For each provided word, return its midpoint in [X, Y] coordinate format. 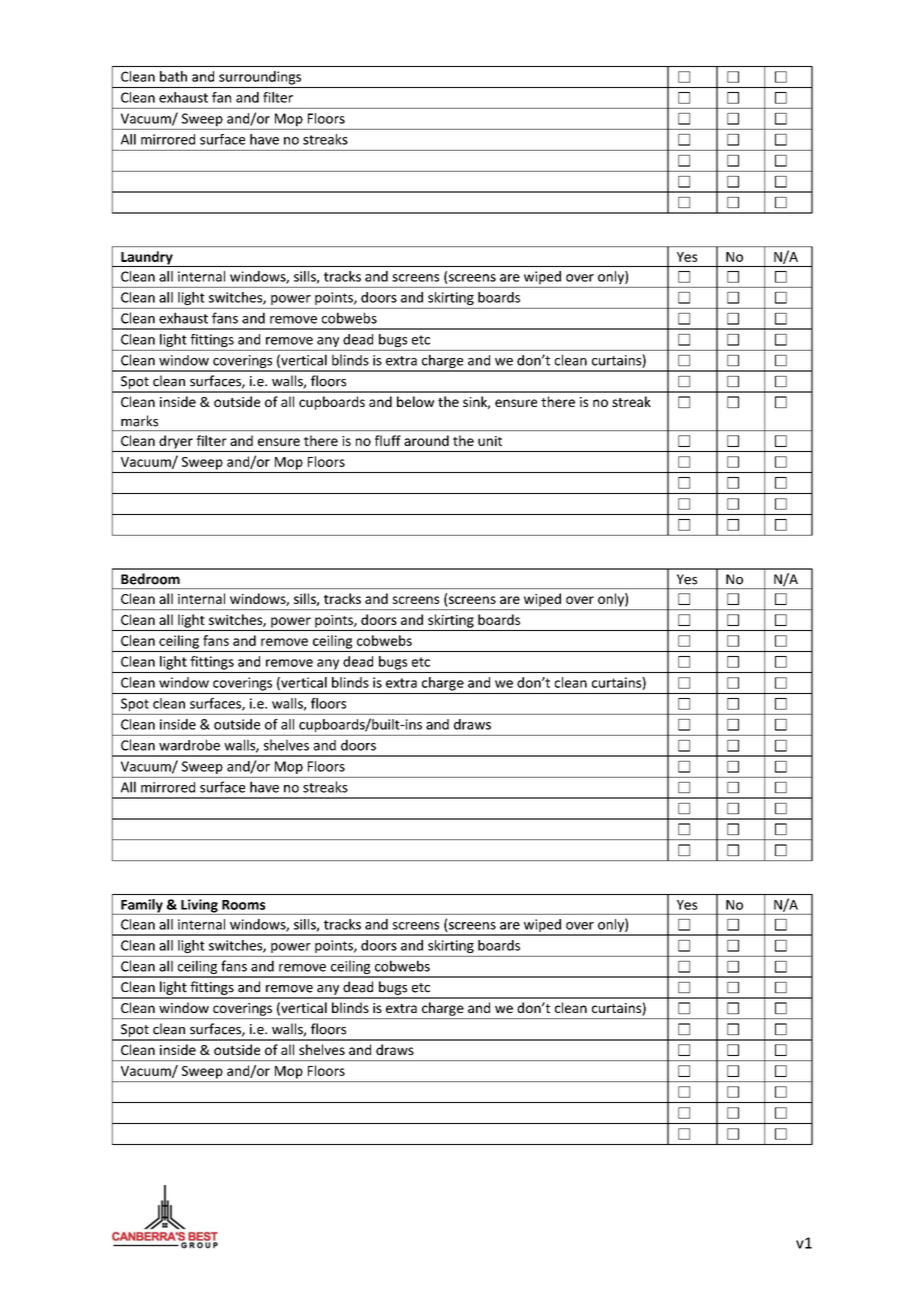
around [426, 440]
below [415, 401]
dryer [176, 442]
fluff [388, 440]
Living [199, 907]
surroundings [260, 78]
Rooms [243, 905]
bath [173, 76]
